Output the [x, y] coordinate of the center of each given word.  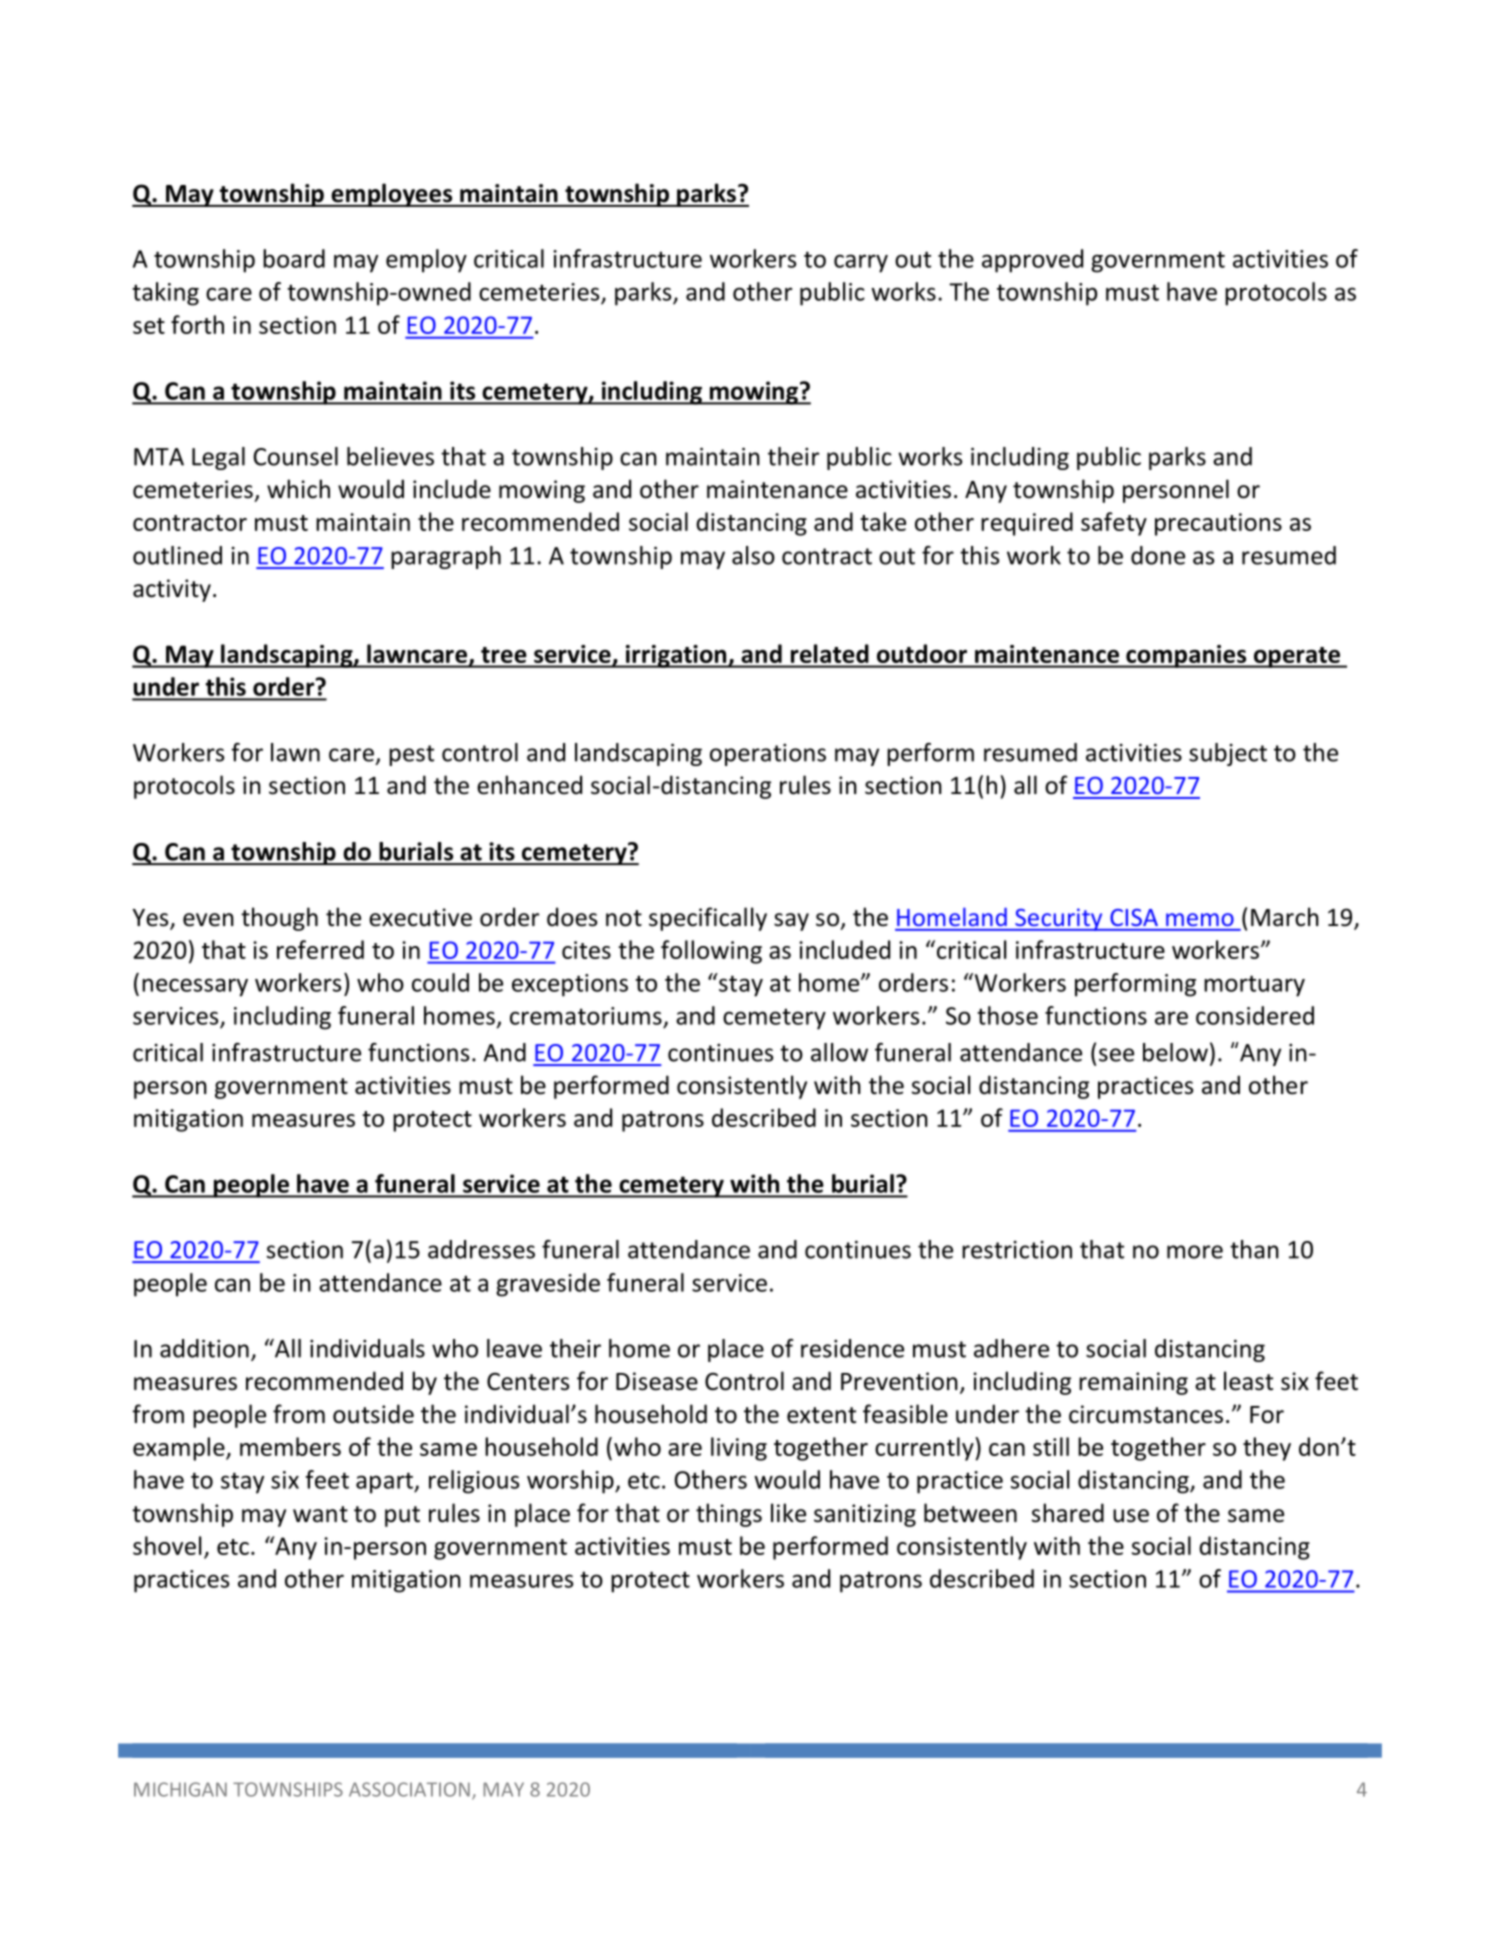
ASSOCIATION [409, 1789]
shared [1068, 1513]
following [711, 952]
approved [1032, 261]
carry [861, 263]
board [294, 258]
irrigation [676, 656]
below [1175, 1052]
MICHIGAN [180, 1789]
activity [172, 590]
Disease [657, 1381]
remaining [1133, 1383]
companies [1186, 656]
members [290, 1446]
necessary [195, 987]
